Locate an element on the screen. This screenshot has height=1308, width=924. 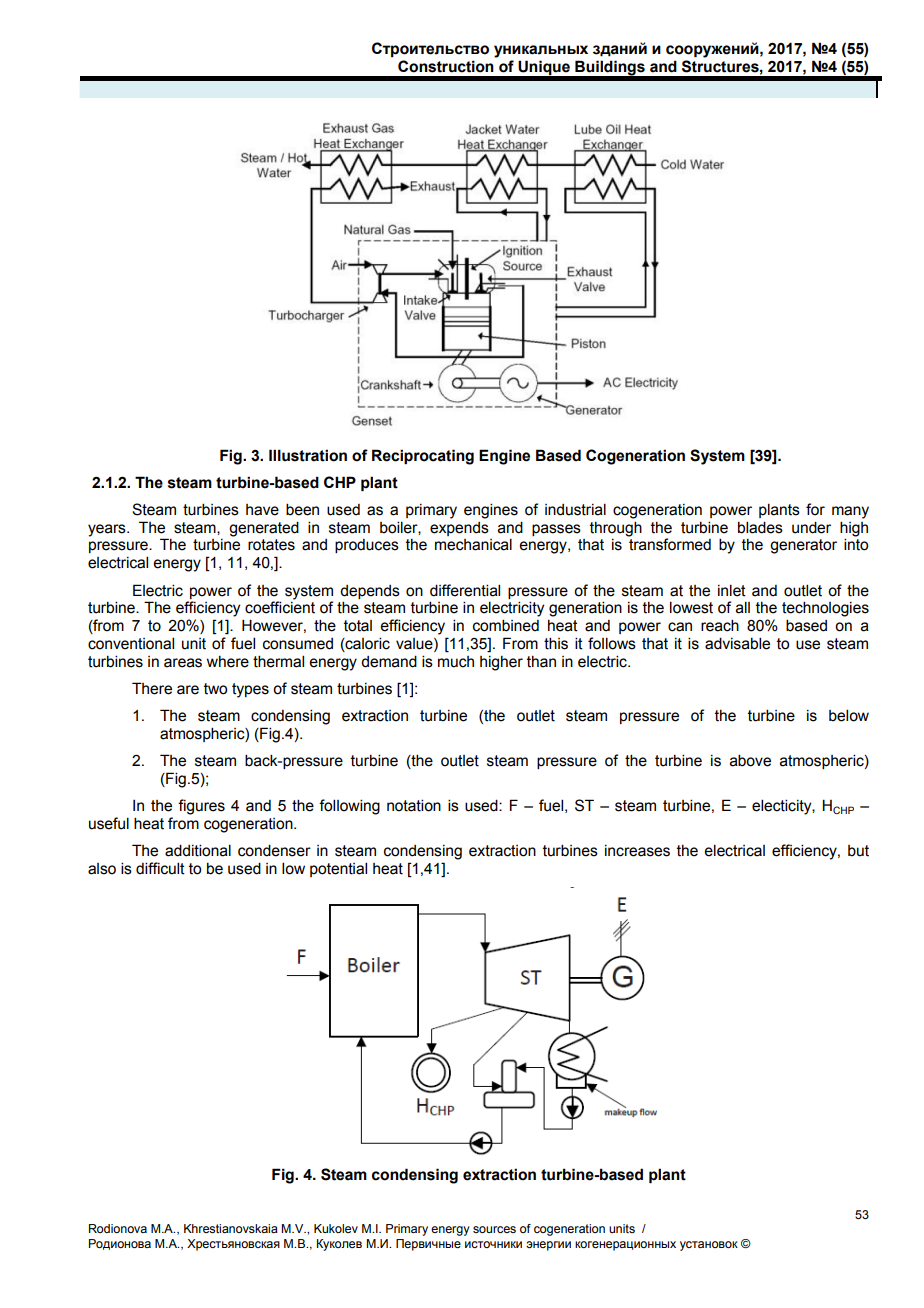
increases is located at coordinates (637, 851).
